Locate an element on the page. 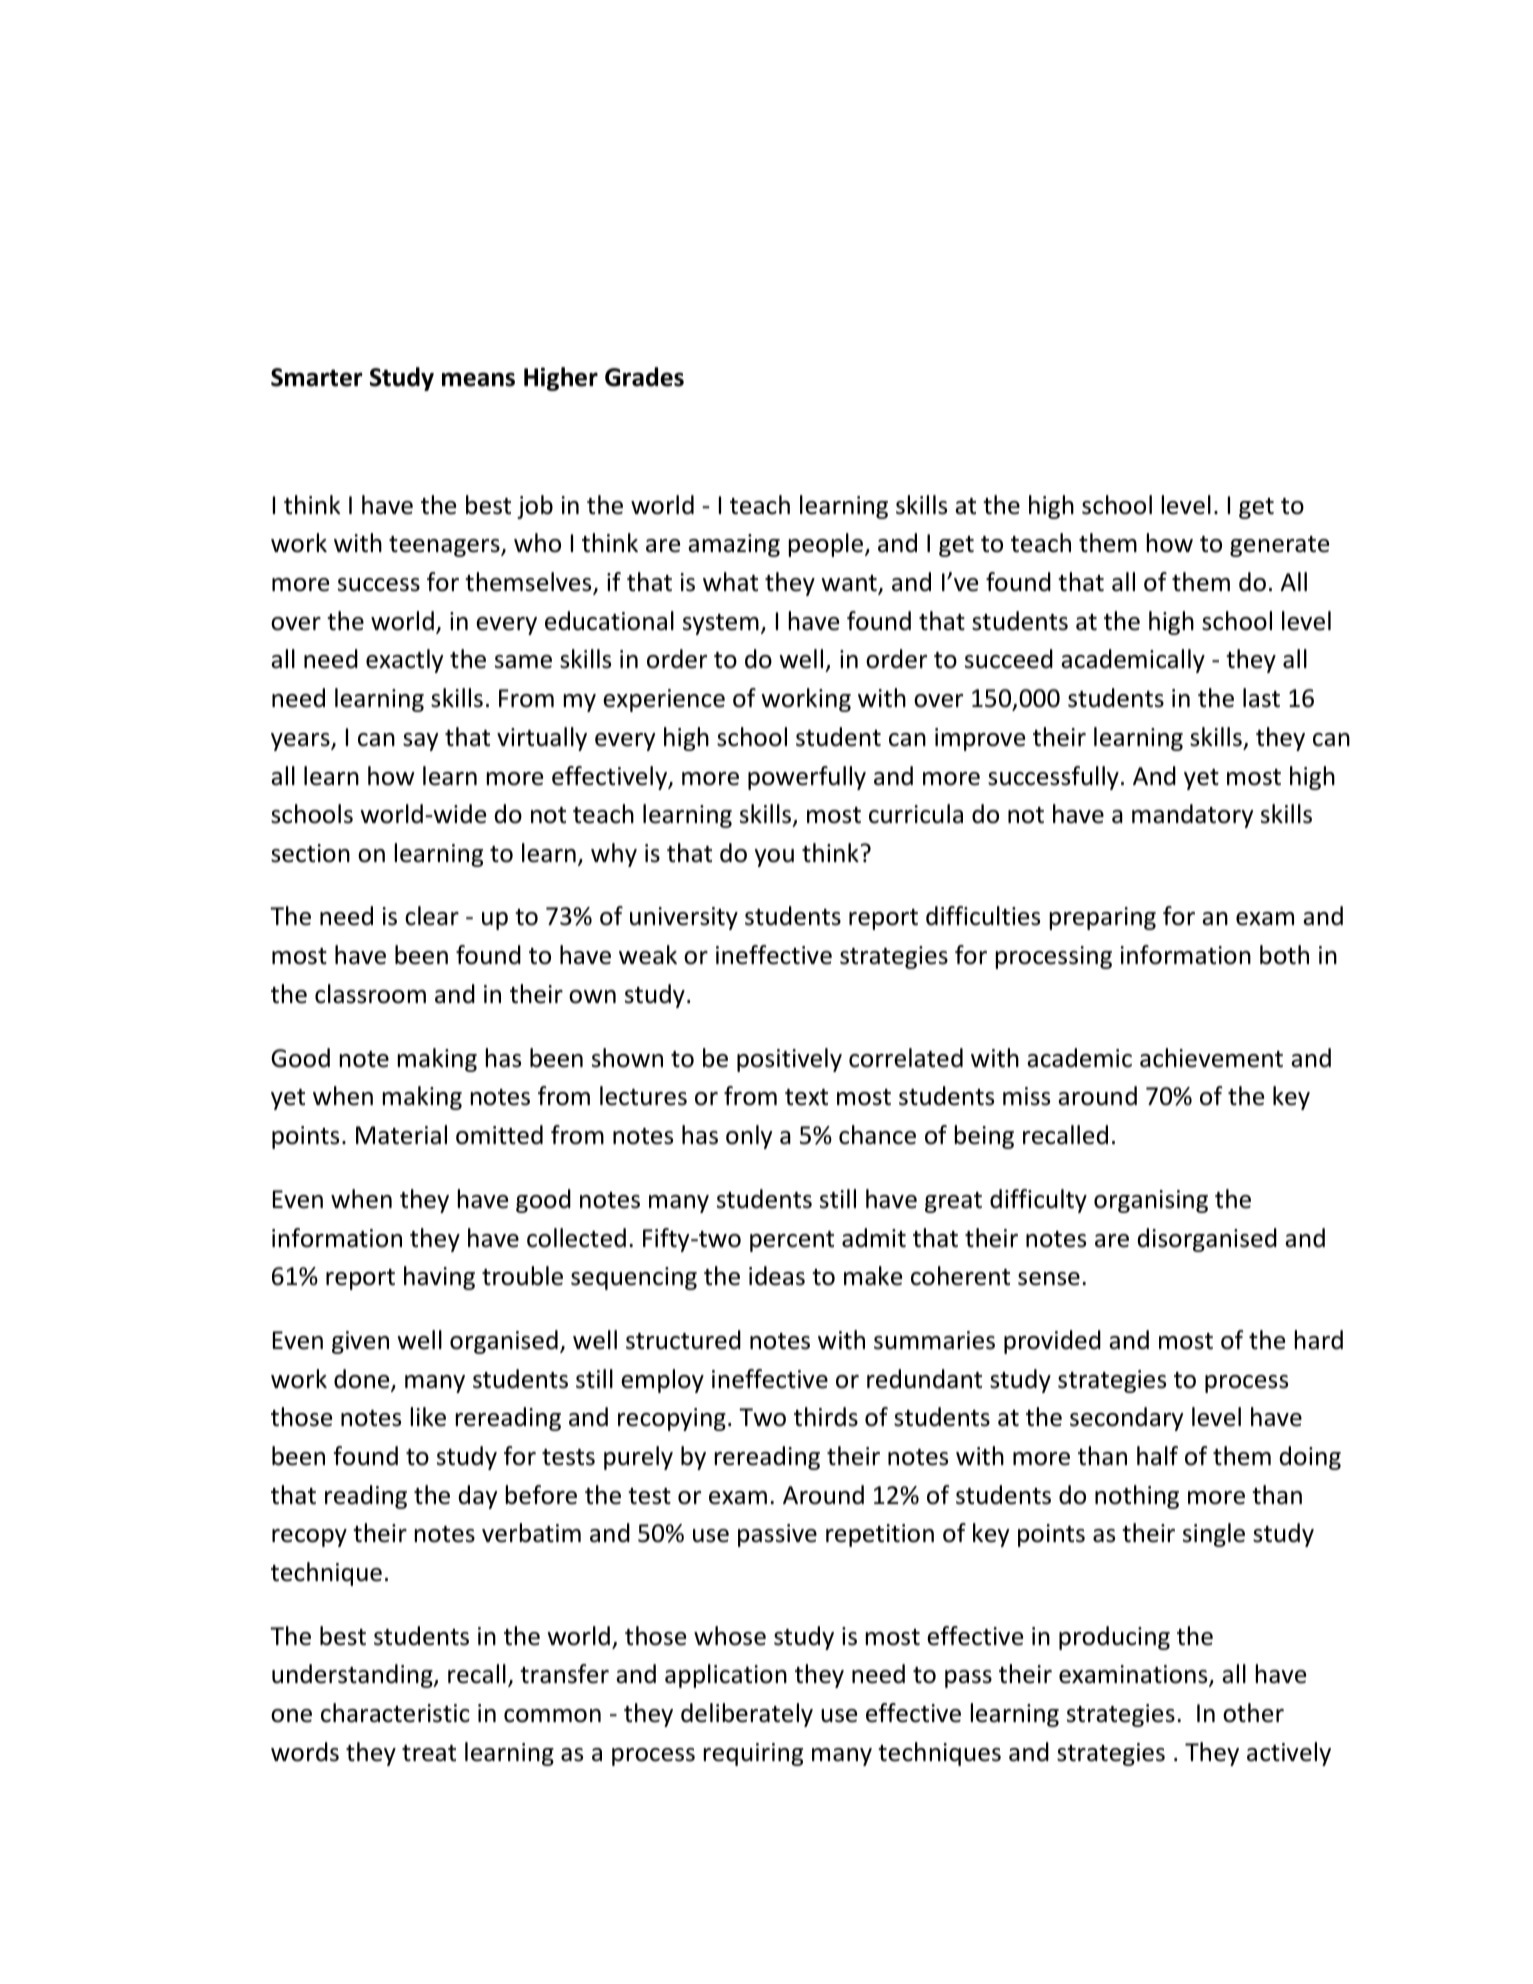 Image resolution: width=1533 pixels, height=1984 pixels. deliberately is located at coordinates (747, 1715).
